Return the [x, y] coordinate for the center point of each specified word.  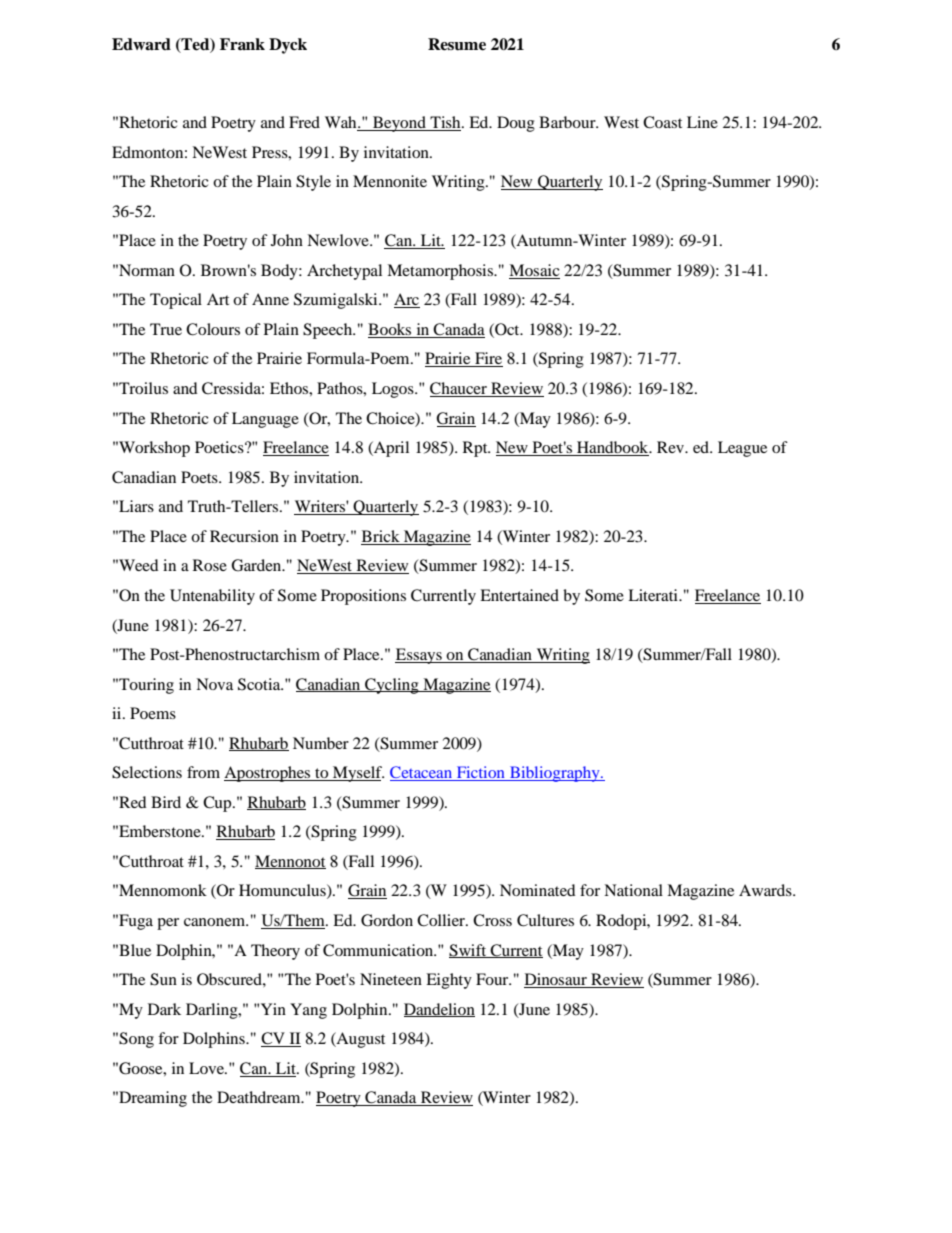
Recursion [244, 536]
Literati [654, 595]
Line [702, 122]
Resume [457, 44]
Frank [242, 44]
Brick [381, 537]
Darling [213, 1011]
